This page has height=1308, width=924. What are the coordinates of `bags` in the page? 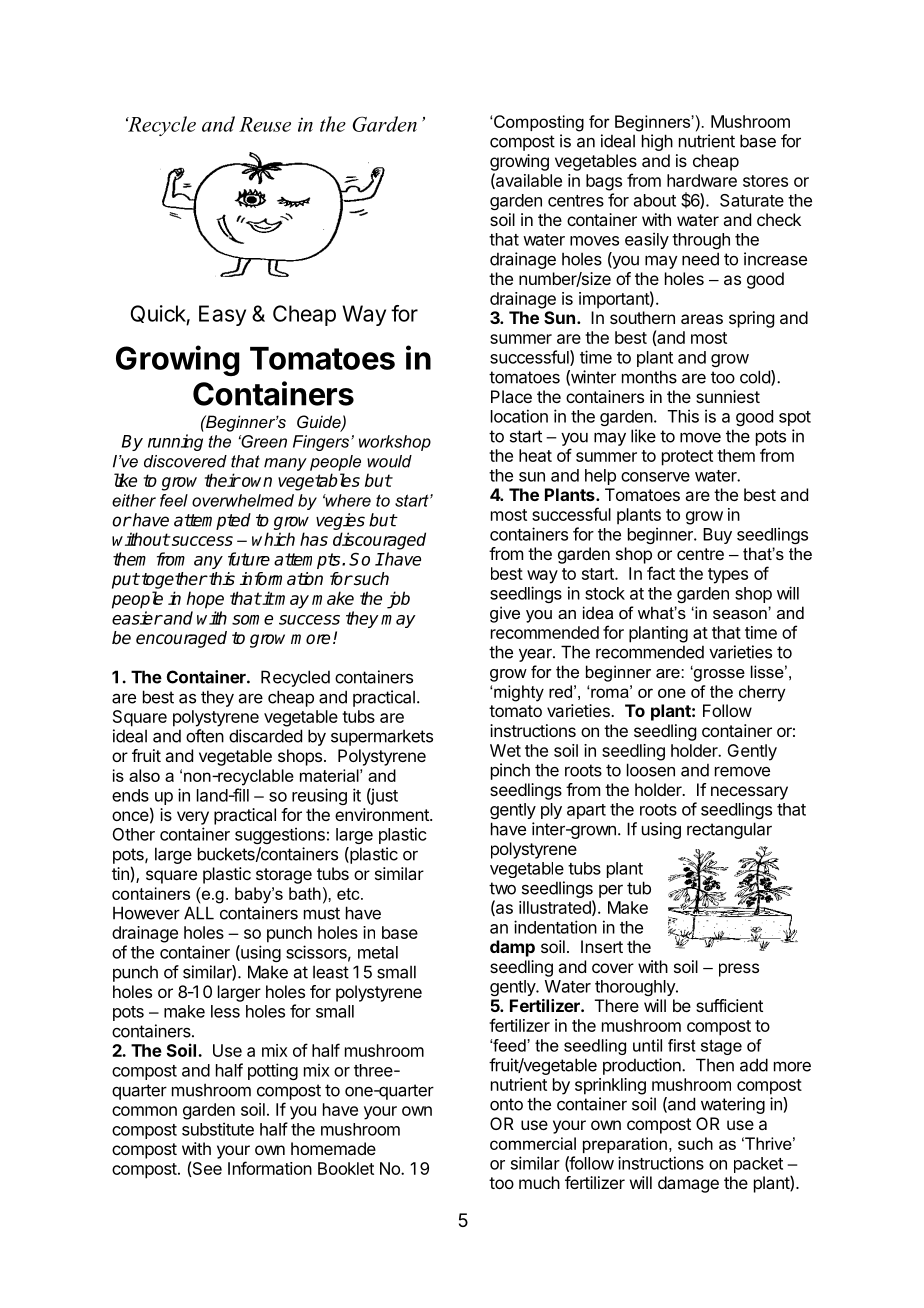 It's located at (604, 182).
